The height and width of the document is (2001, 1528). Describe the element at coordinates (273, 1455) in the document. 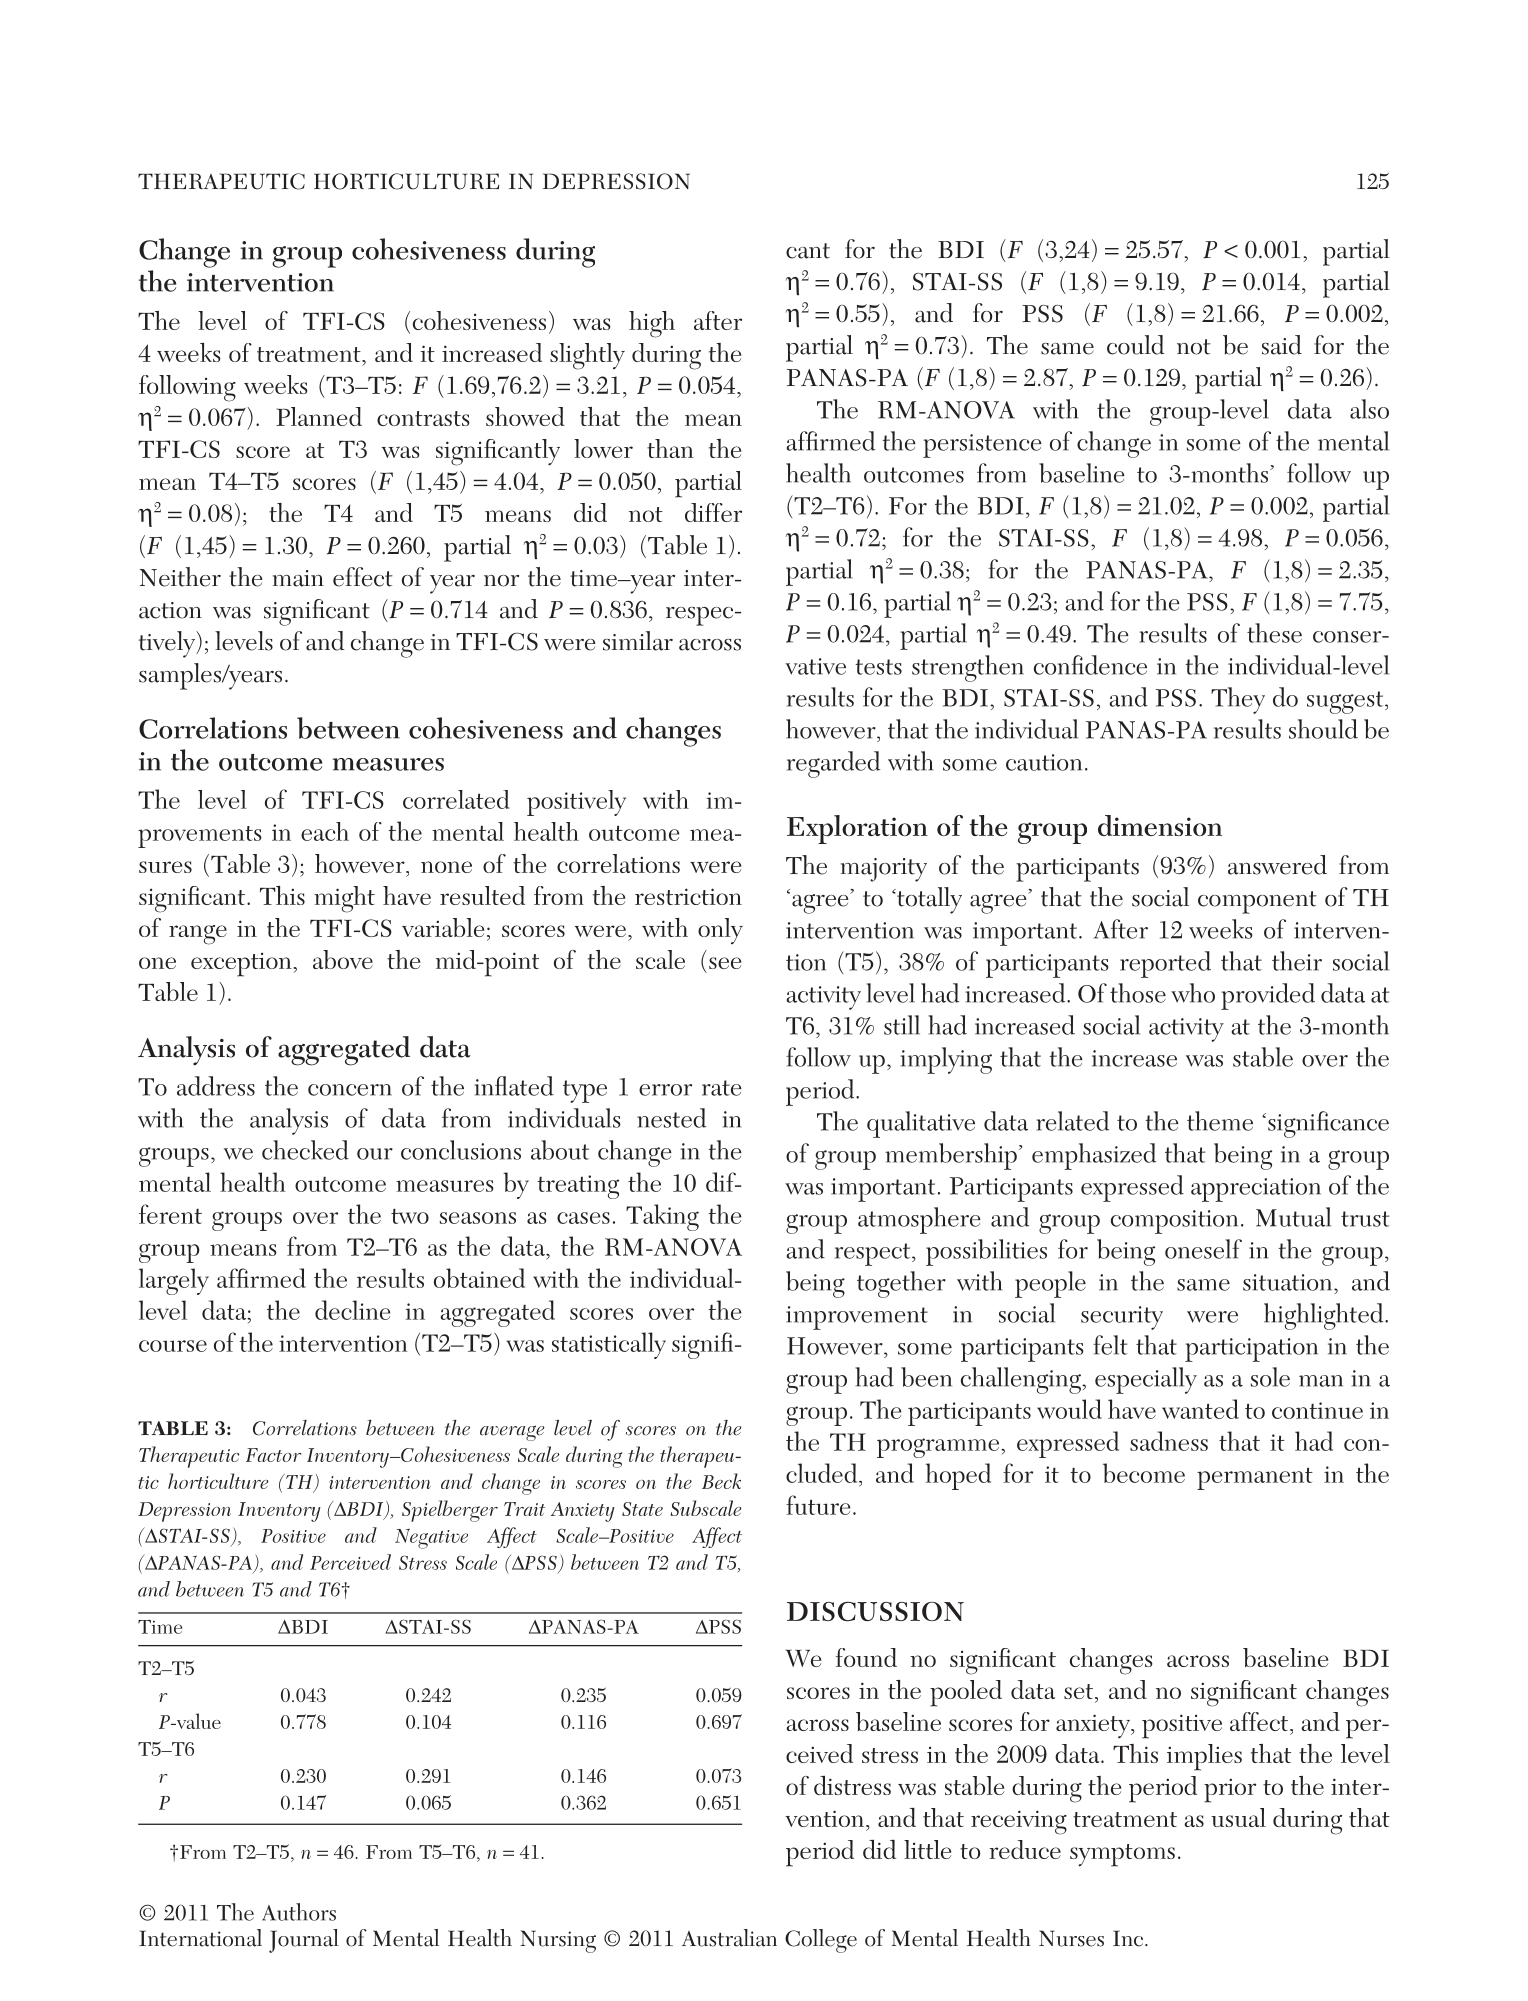

I see `Factor` at that location.
